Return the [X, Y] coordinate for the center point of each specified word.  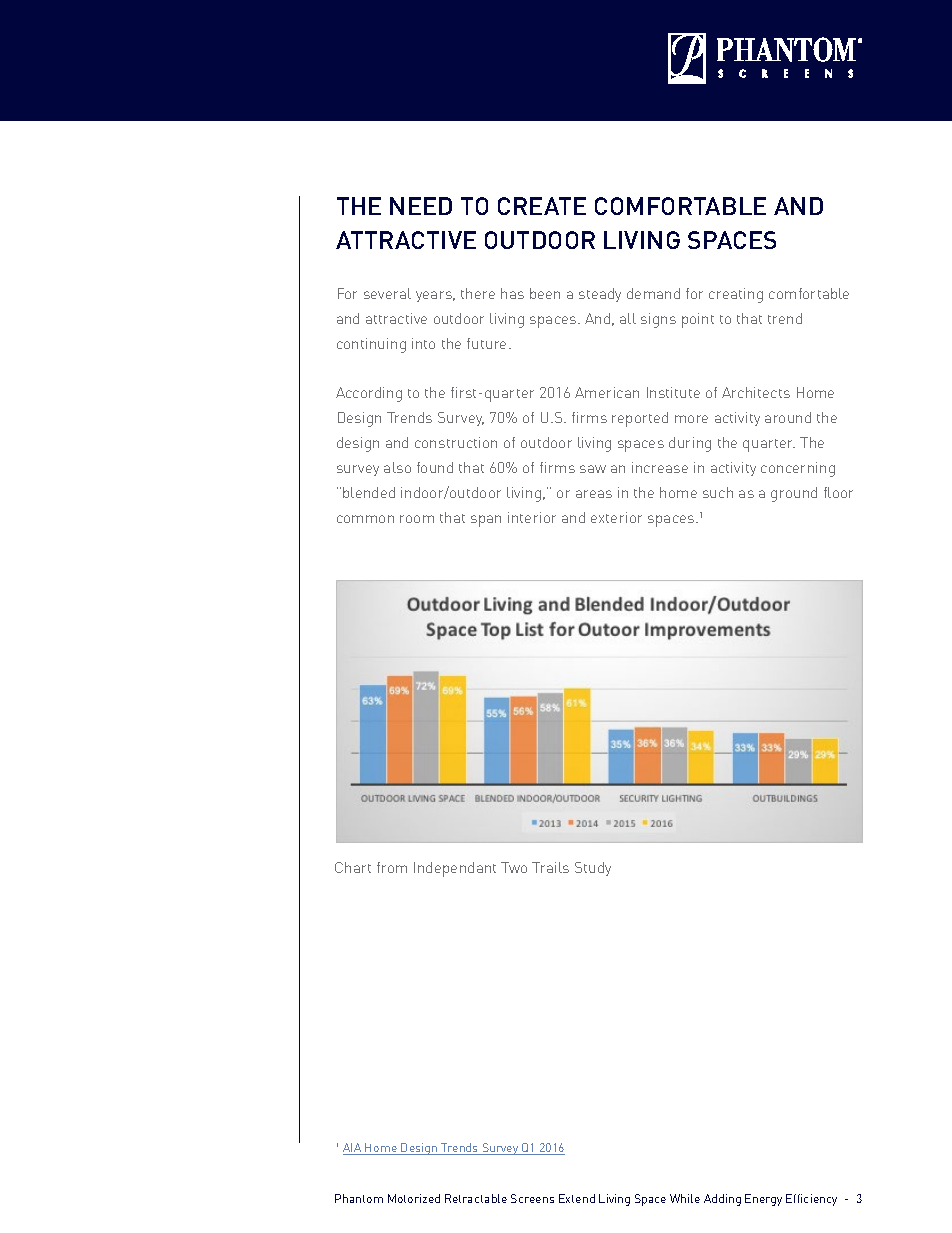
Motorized [414, 1198]
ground [794, 494]
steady [600, 295]
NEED [421, 206]
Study [593, 869]
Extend [577, 1198]
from [392, 867]
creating [736, 295]
